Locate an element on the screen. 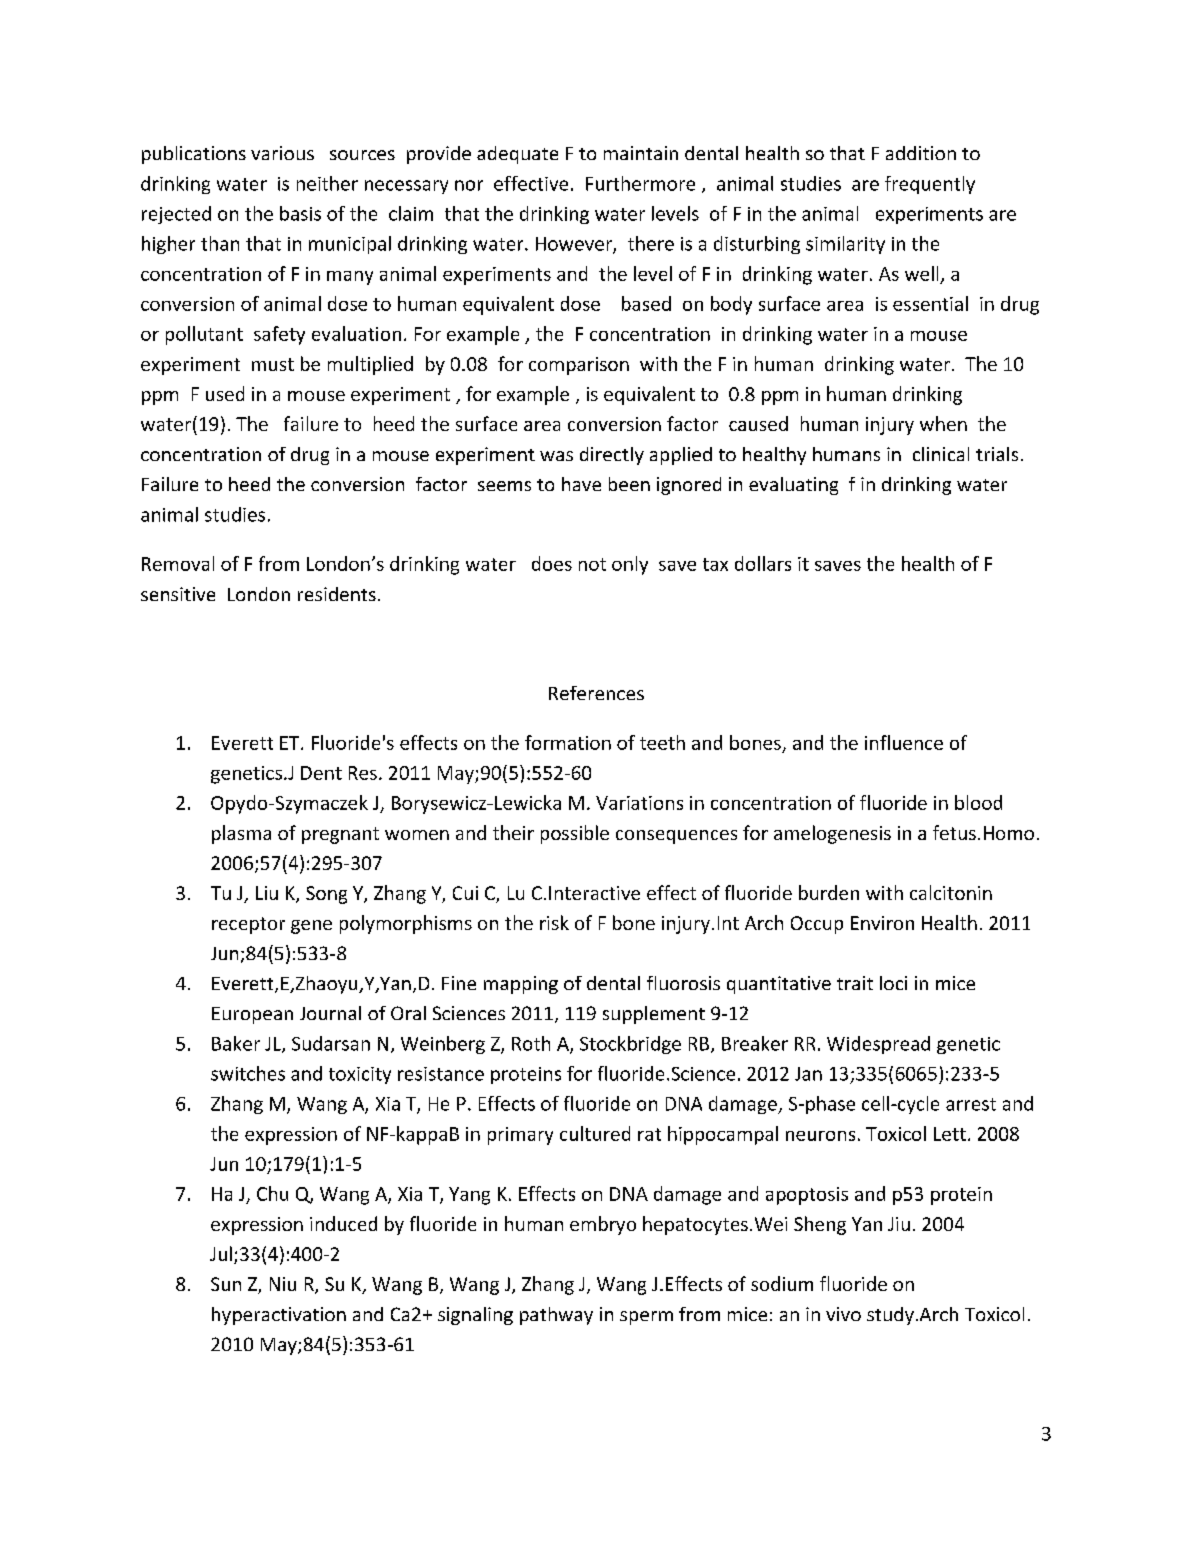 The width and height of the screenshot is (1192, 1543). not is located at coordinates (592, 564).
